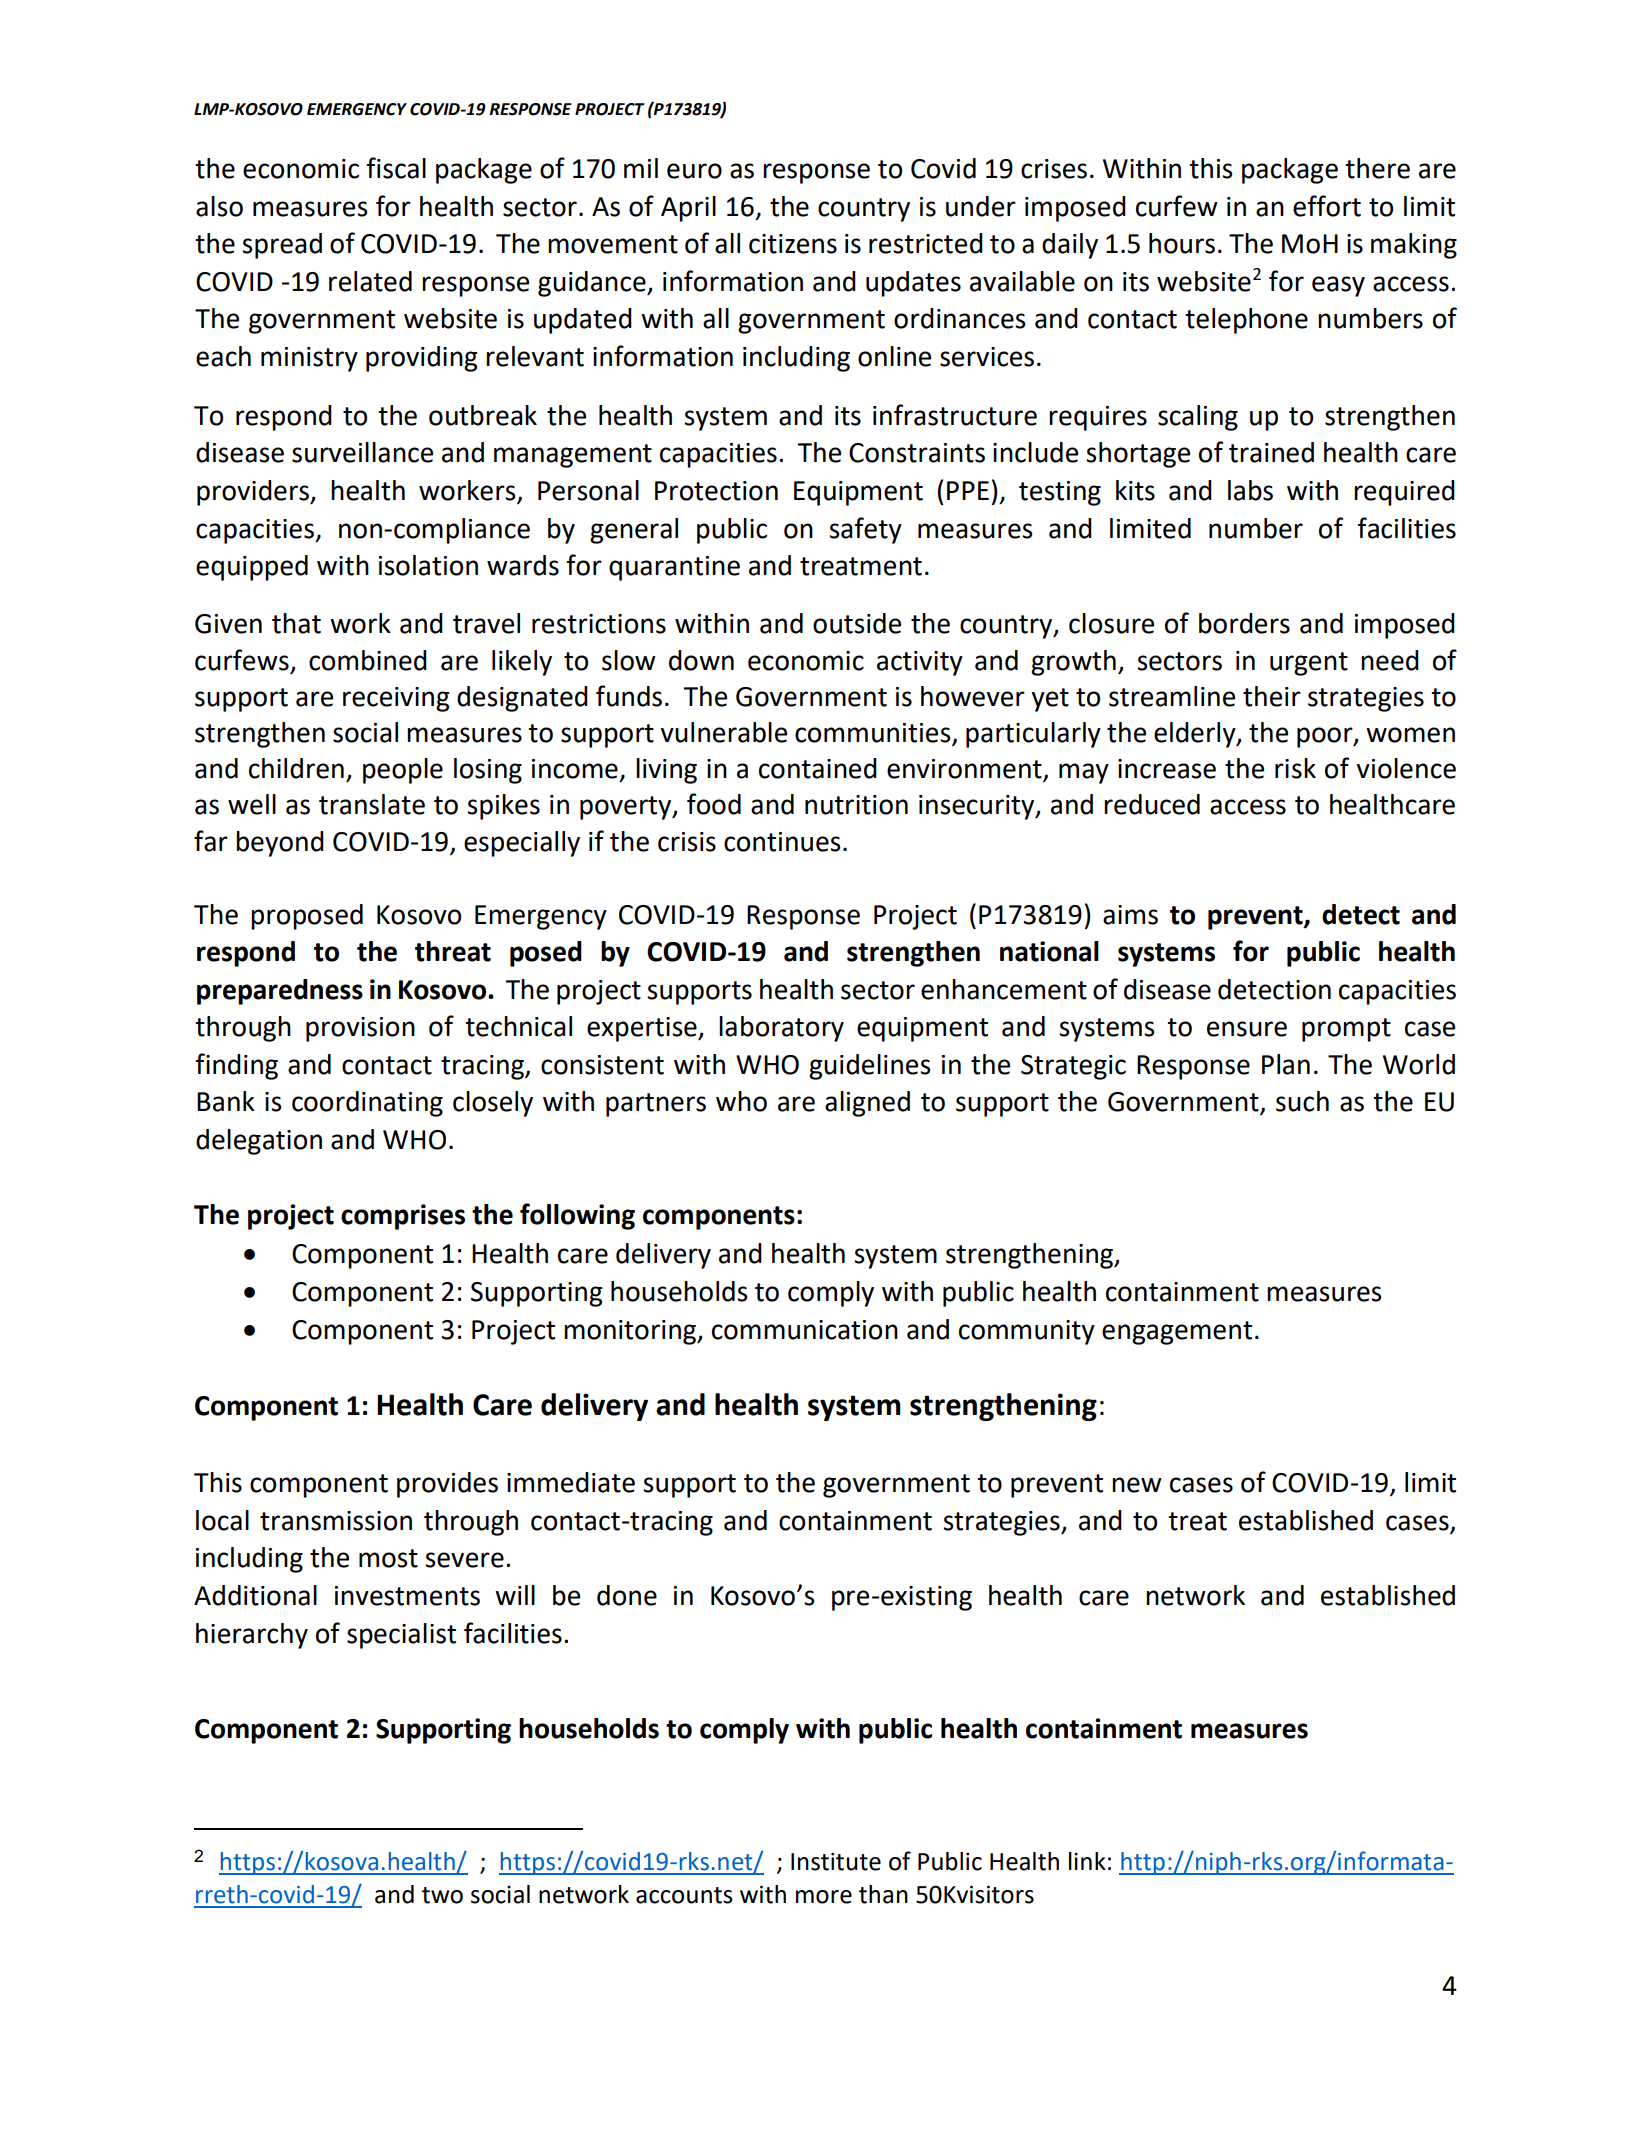  Describe the element at coordinates (282, 246) in the image. I see `spread` at that location.
